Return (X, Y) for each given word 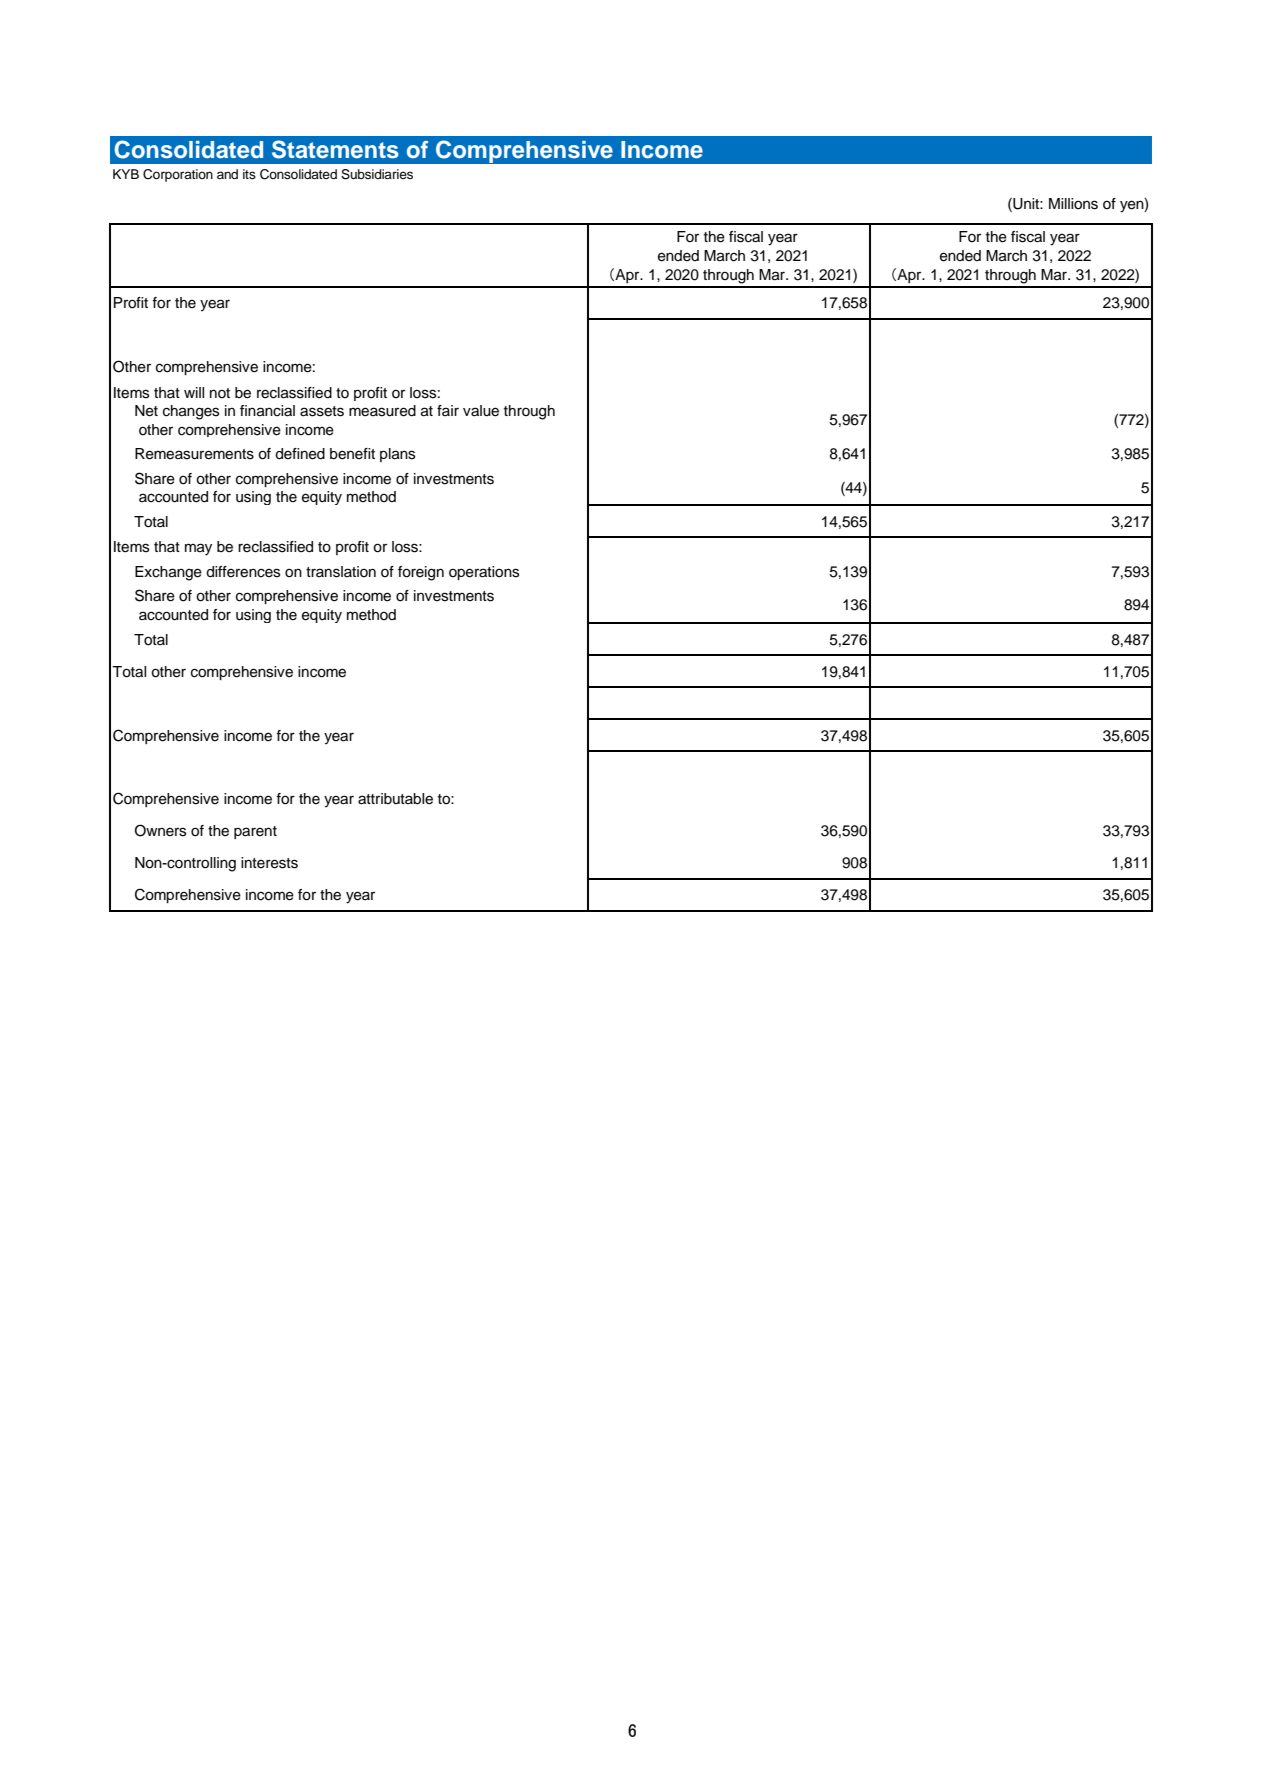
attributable (395, 799)
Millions (1073, 204)
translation (341, 572)
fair (448, 410)
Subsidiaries (377, 174)
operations (484, 573)
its (249, 174)
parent (255, 832)
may (198, 549)
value (481, 411)
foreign (421, 573)
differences (243, 572)
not (220, 393)
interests (269, 863)
